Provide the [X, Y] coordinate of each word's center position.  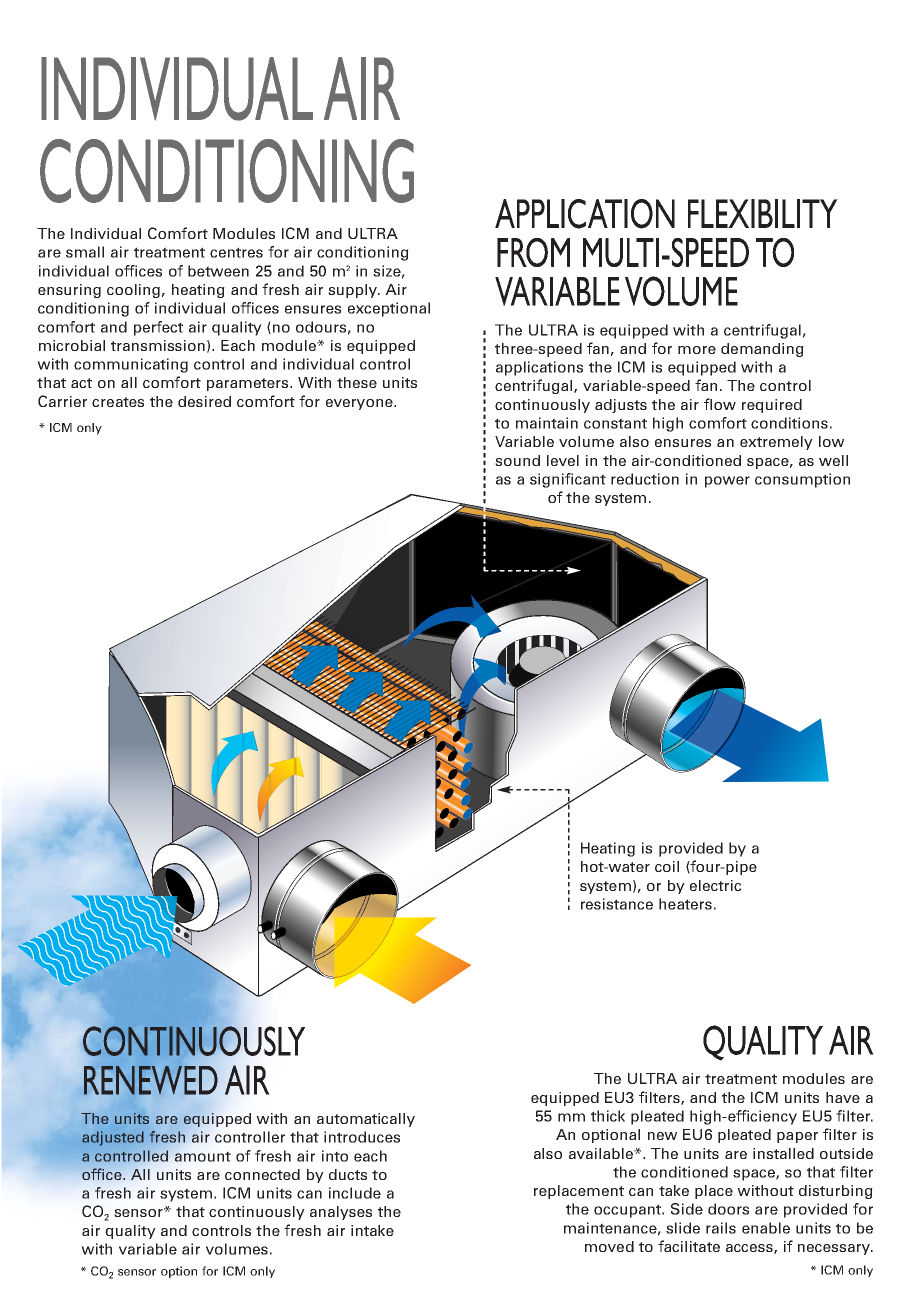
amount [203, 1156]
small [85, 252]
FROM [533, 252]
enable [766, 1228]
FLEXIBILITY [763, 213]
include [355, 1193]
